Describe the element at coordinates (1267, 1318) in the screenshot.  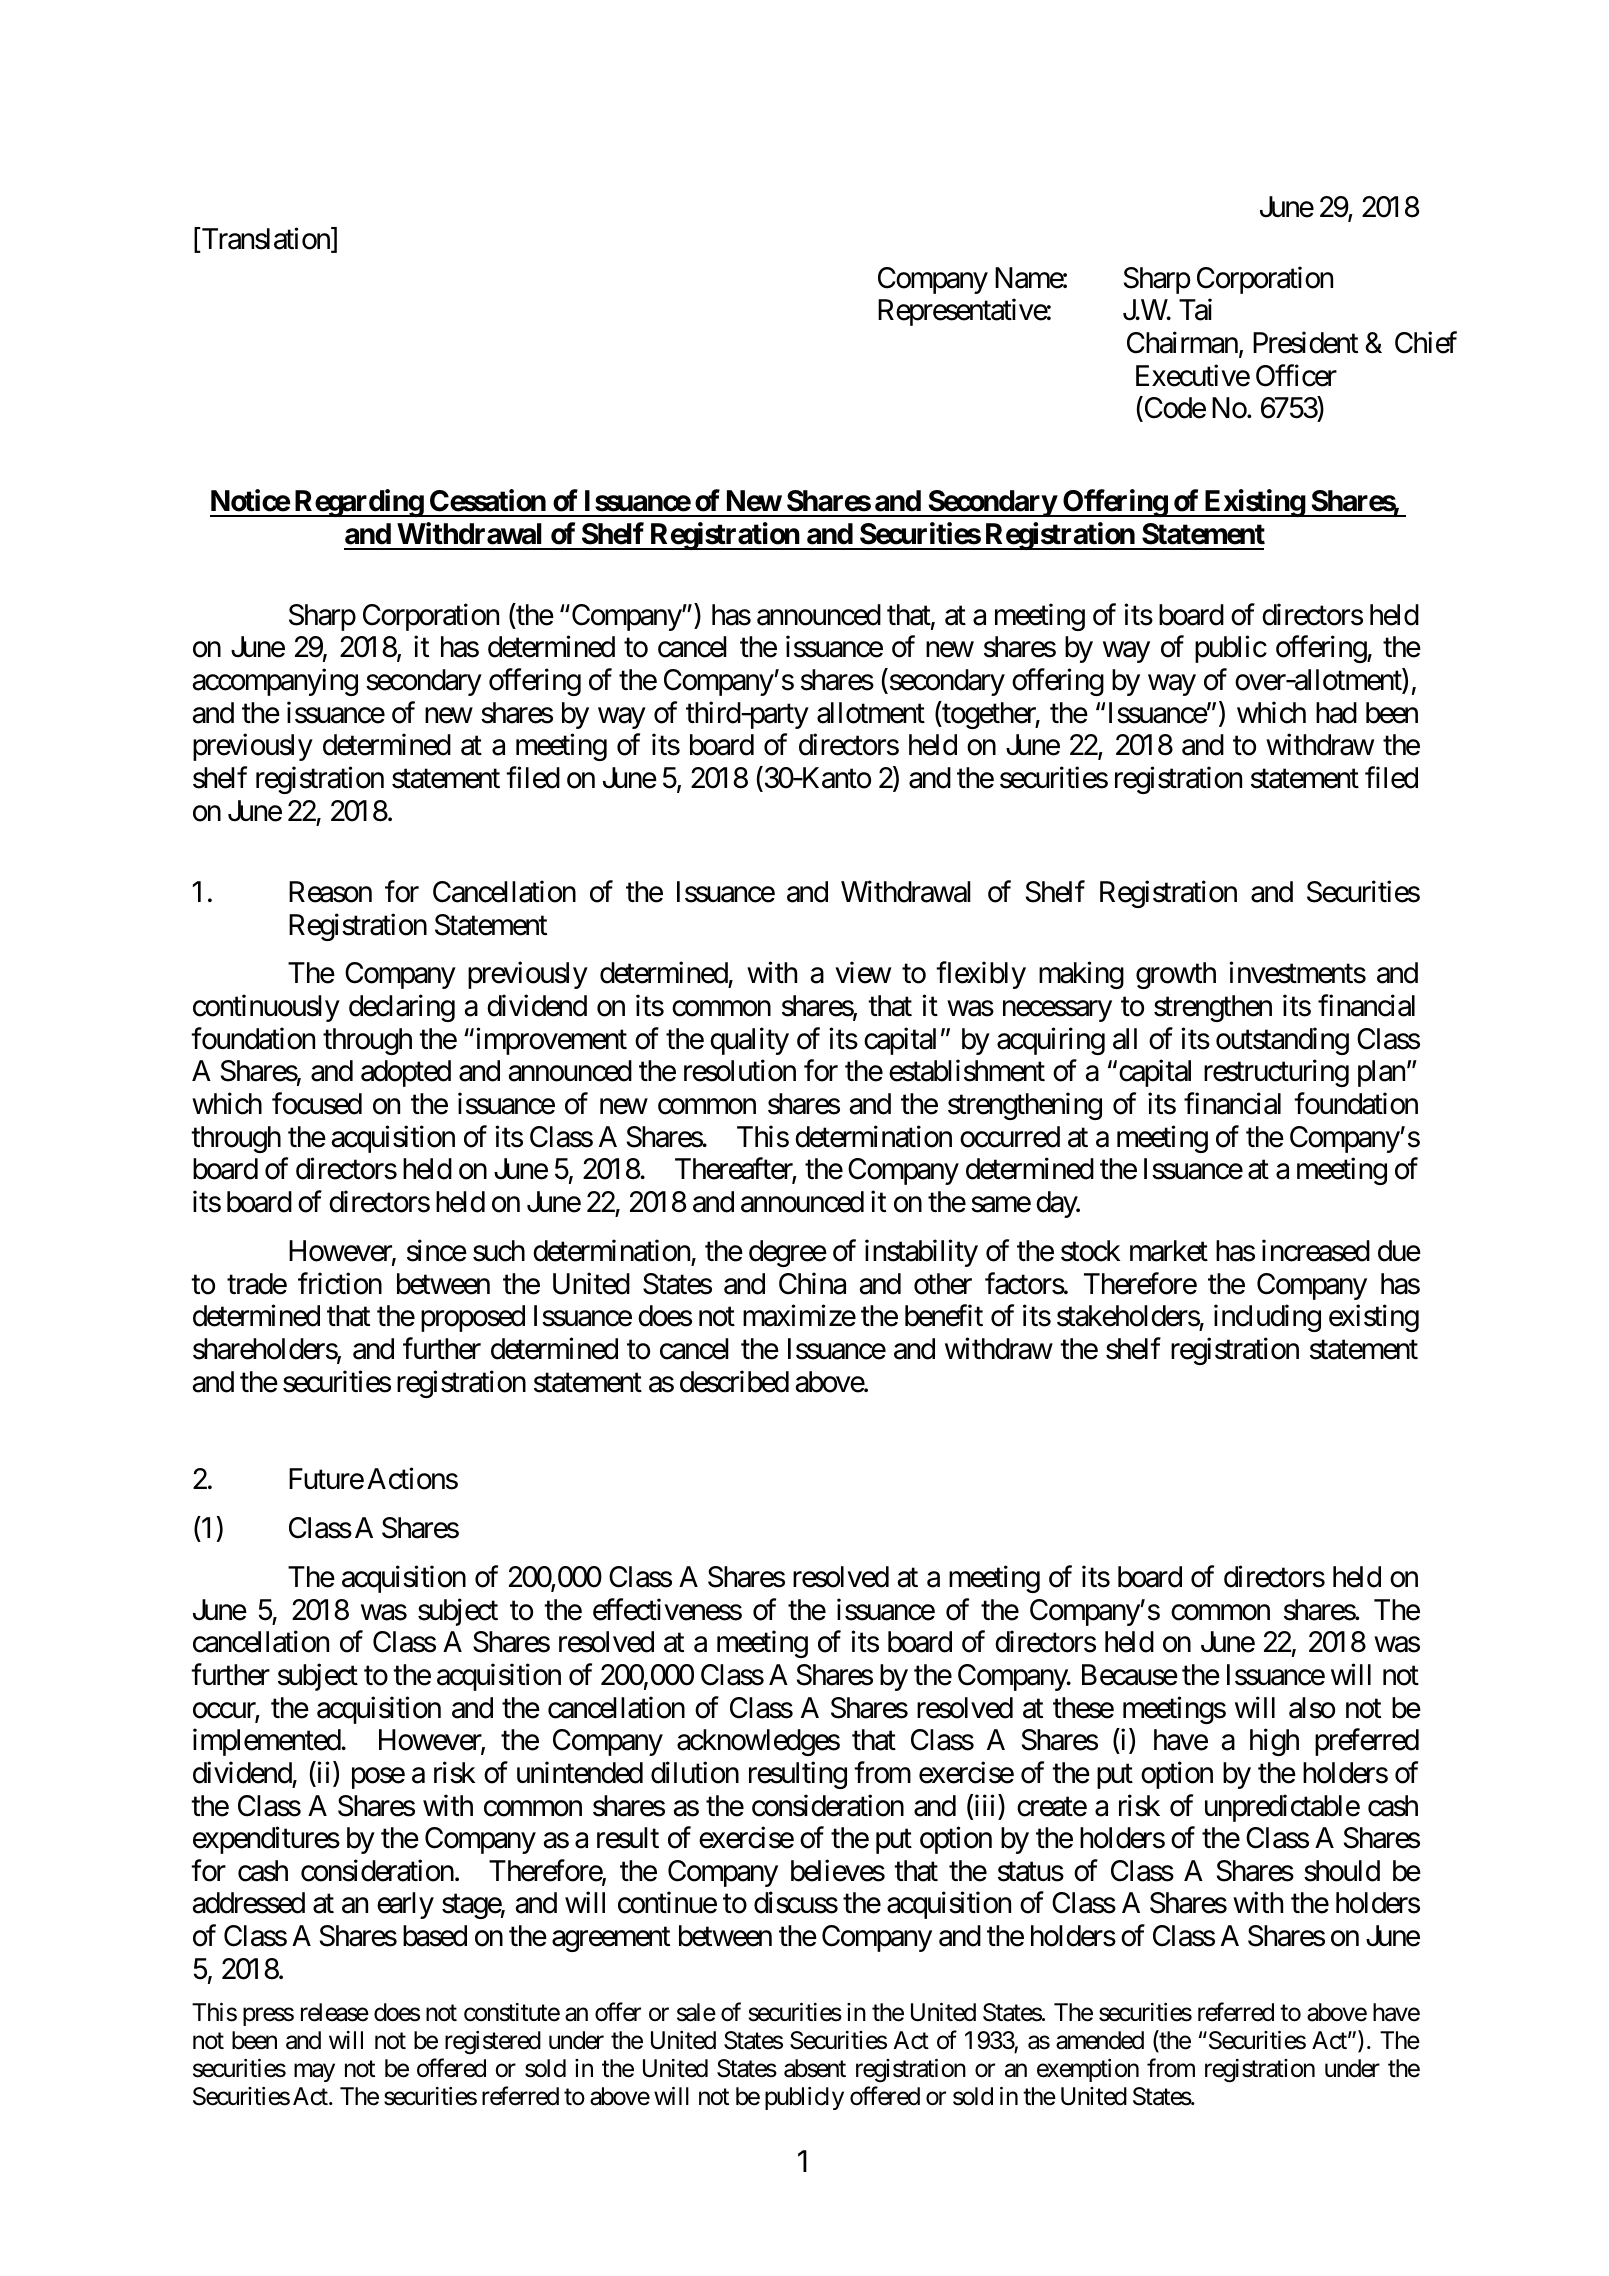
I see `including` at that location.
